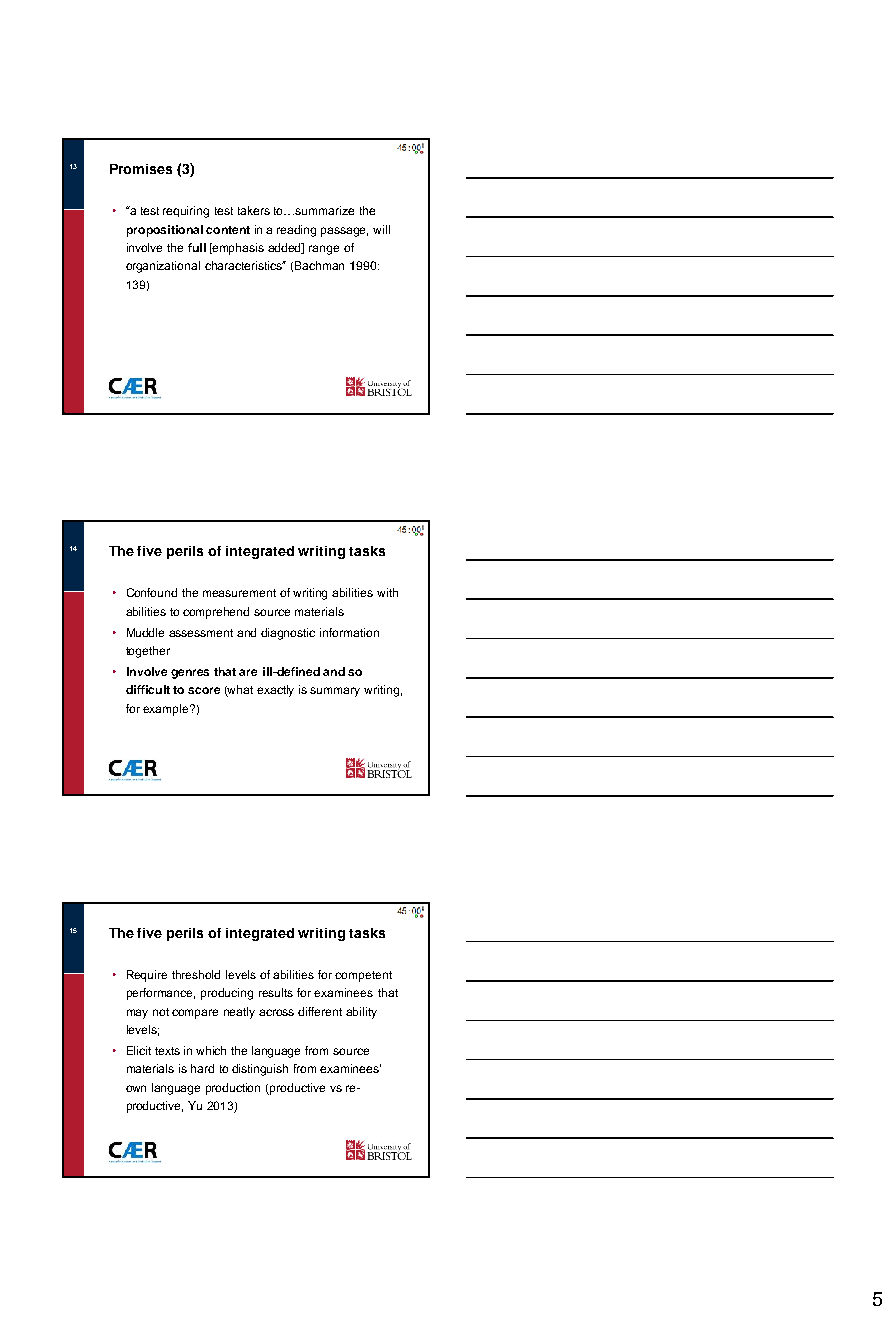 This page has height=1317, width=896. What do you see at coordinates (152, 592) in the page?
I see `Confound` at bounding box center [152, 592].
